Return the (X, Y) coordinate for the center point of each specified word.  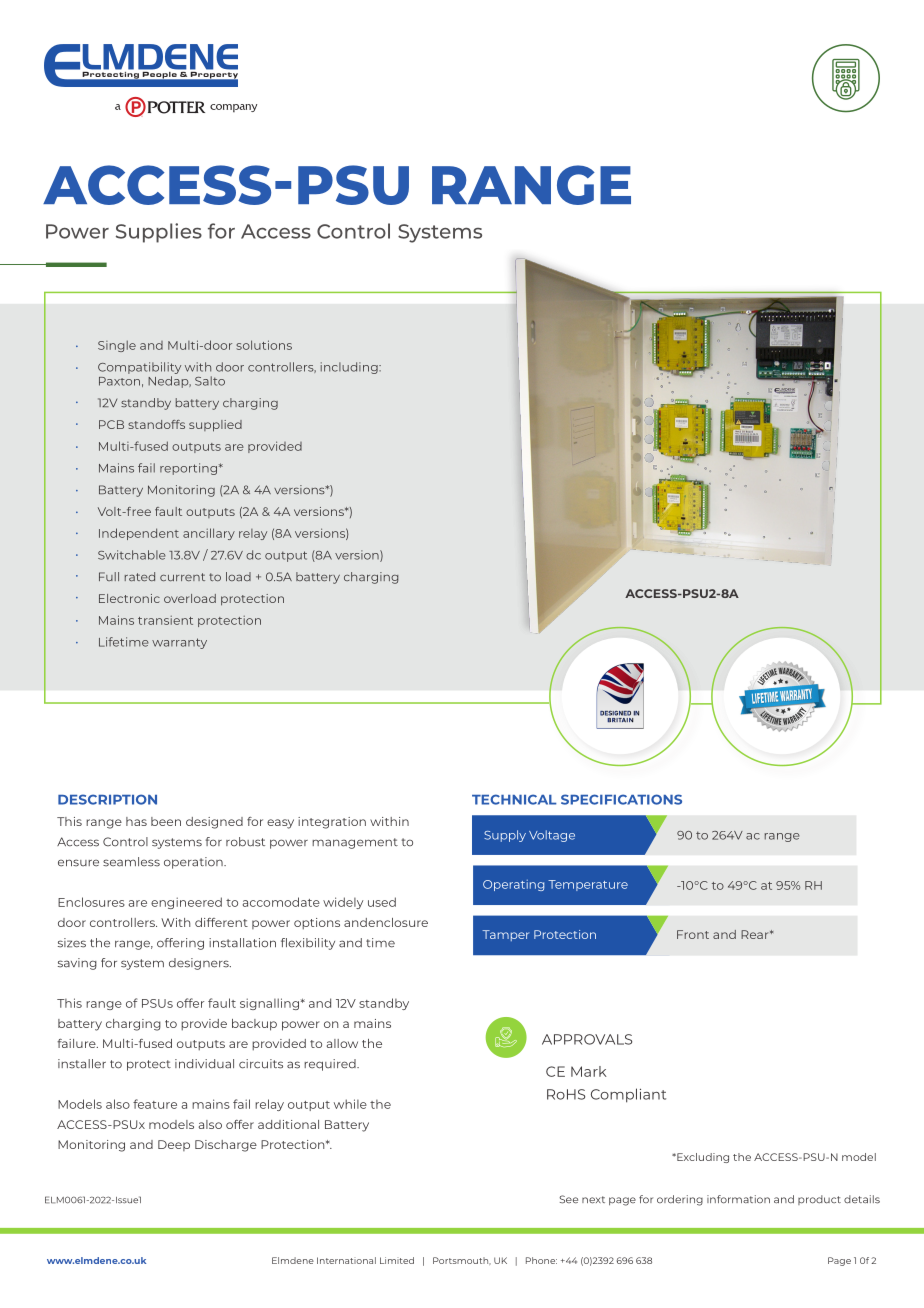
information (738, 1199)
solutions (264, 345)
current (182, 577)
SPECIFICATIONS (621, 799)
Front (693, 934)
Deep (174, 1145)
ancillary (209, 534)
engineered (186, 903)
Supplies (159, 233)
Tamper (505, 935)
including (350, 368)
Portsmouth (462, 1261)
